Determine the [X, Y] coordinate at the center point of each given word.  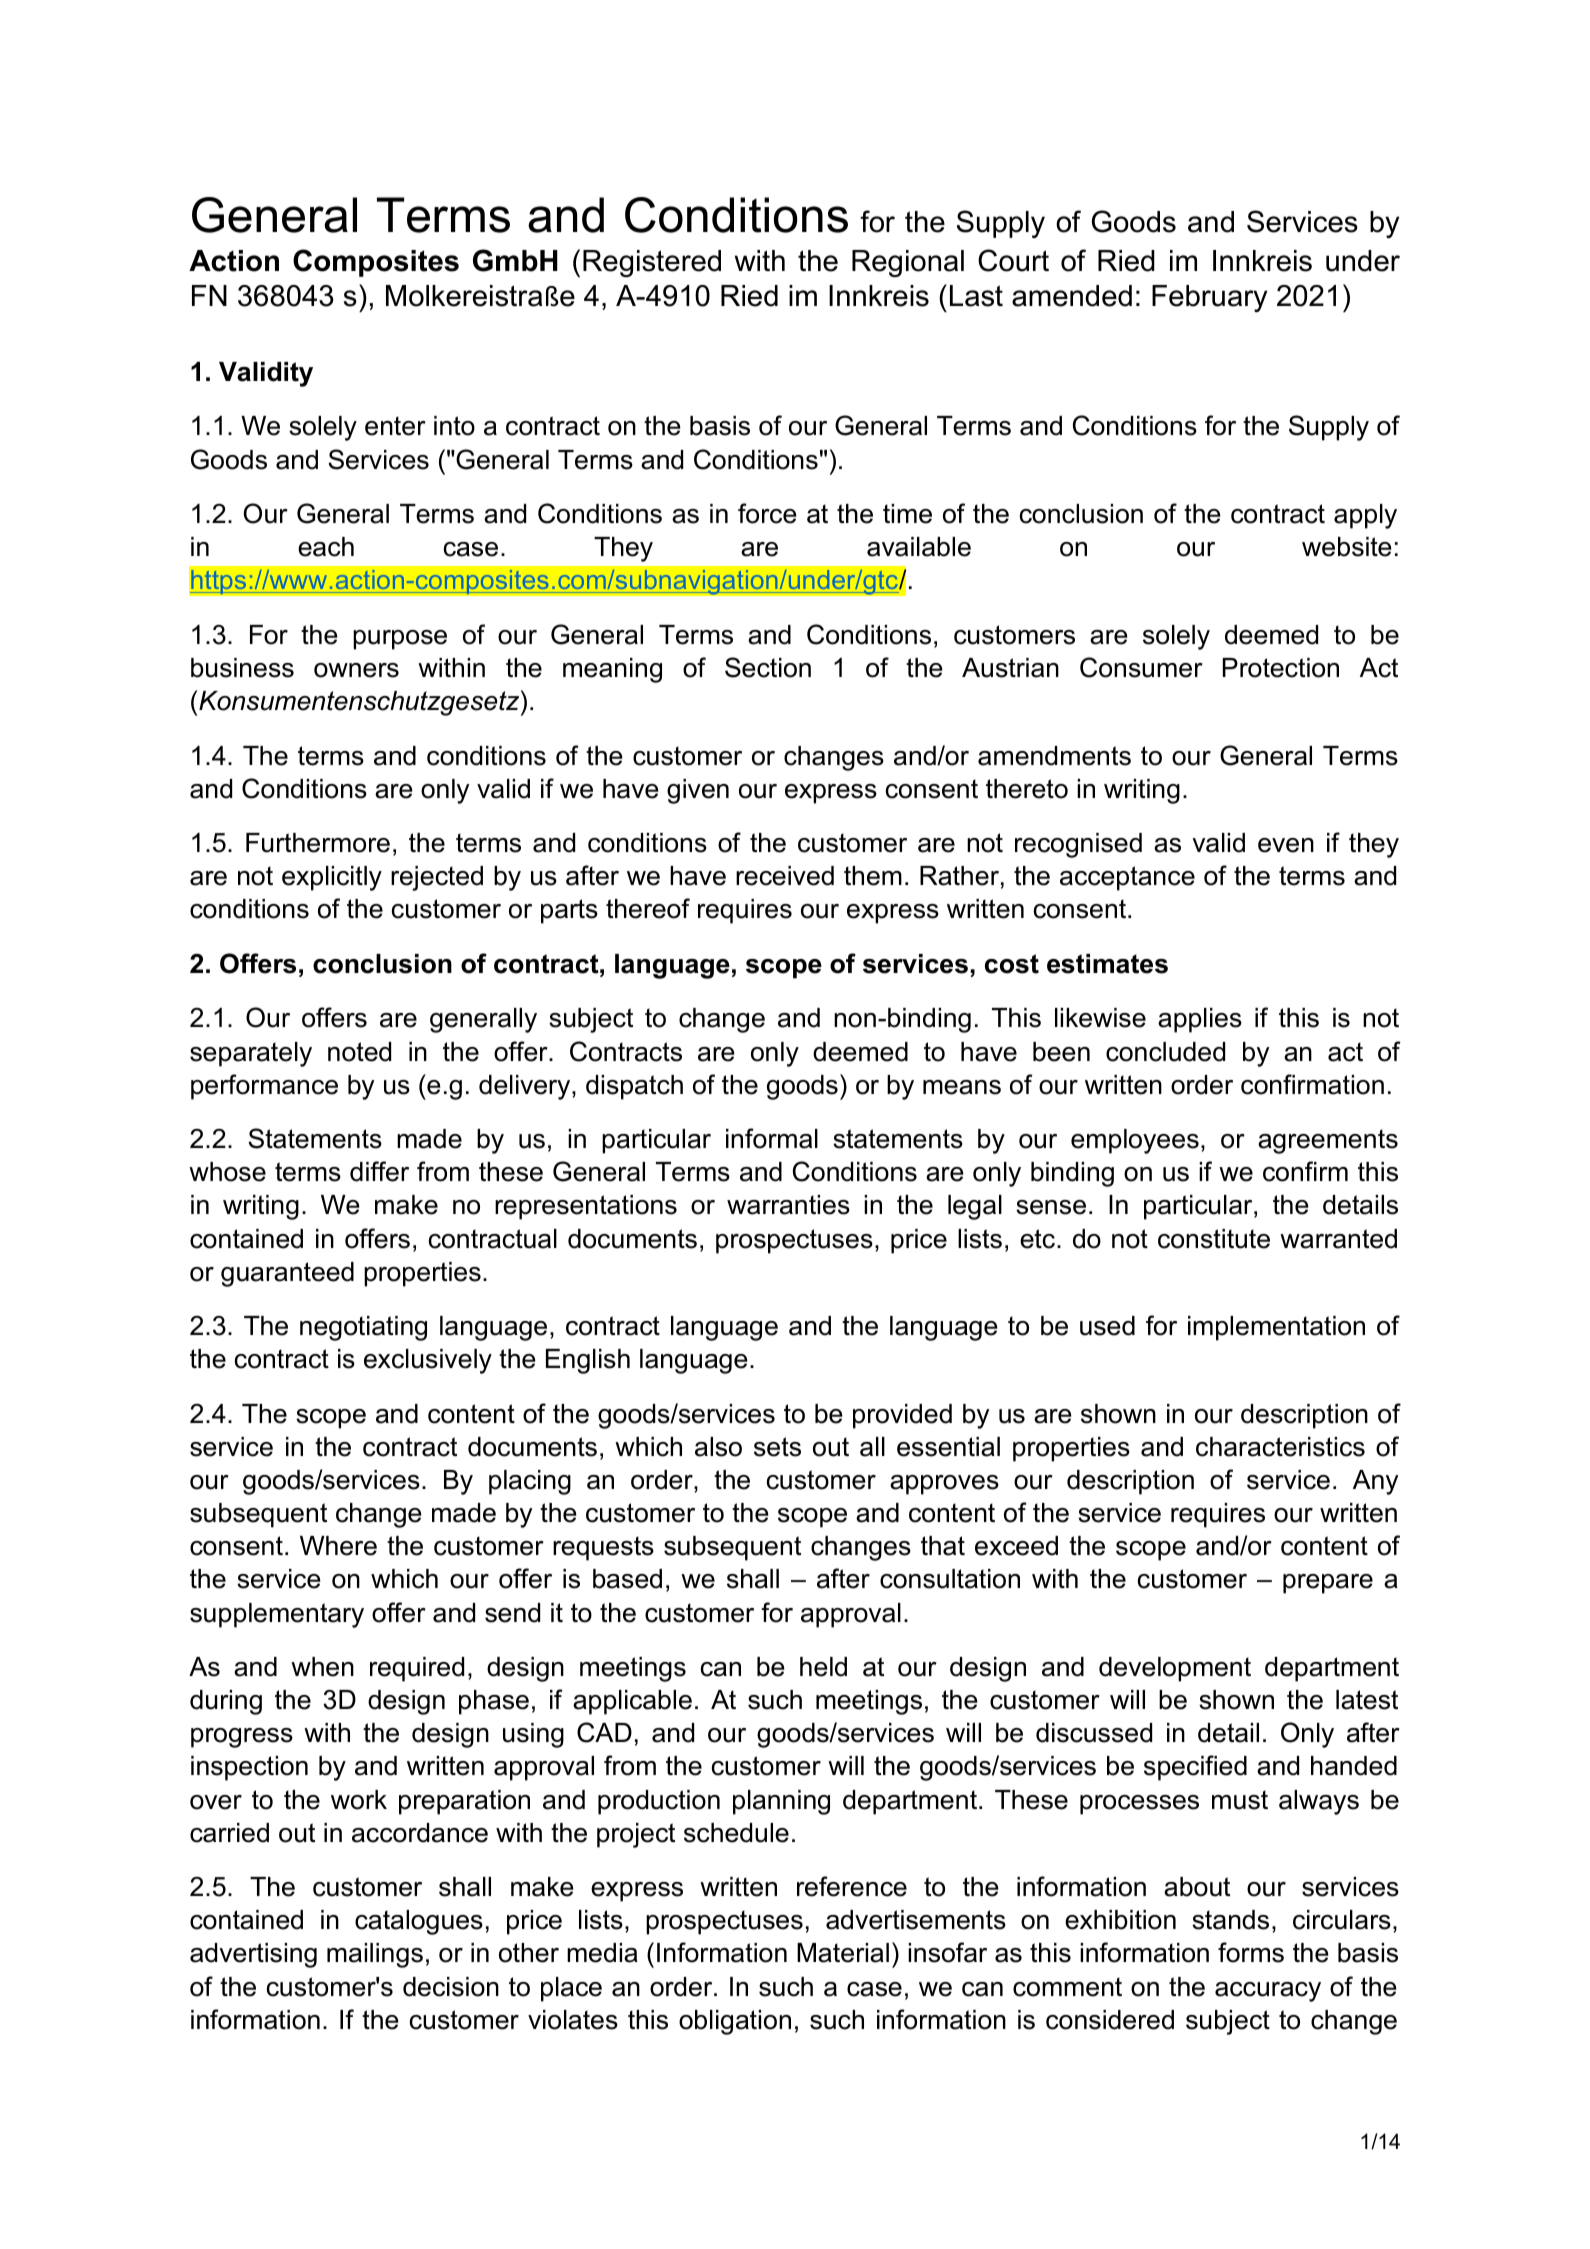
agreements [1328, 1141]
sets [777, 1447]
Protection [1281, 668]
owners [356, 670]
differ [379, 1171]
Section [768, 667]
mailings [375, 1955]
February [1209, 298]
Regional [908, 263]
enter [395, 426]
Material [843, 1953]
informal [772, 1138]
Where [338, 1546]
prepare [1328, 1584]
